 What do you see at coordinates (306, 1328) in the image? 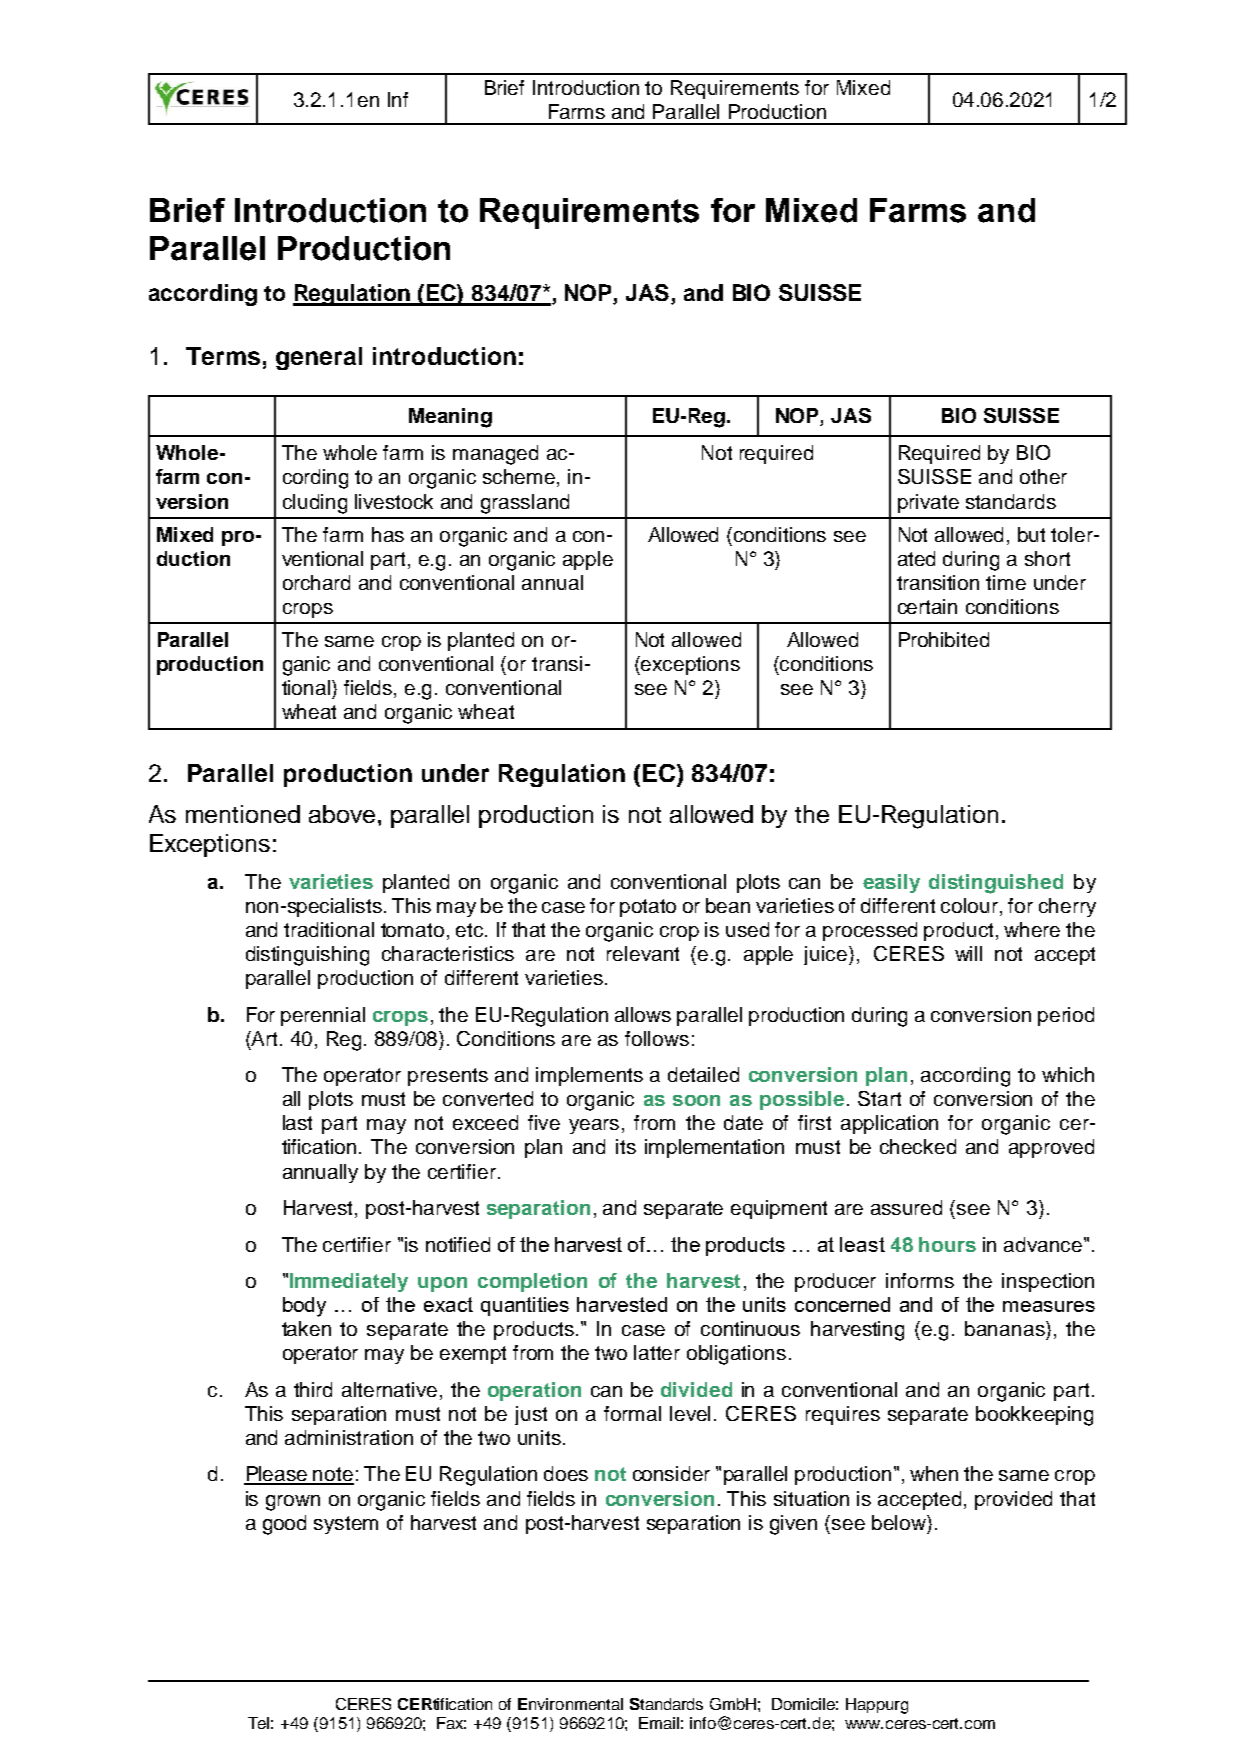
I see `taken` at bounding box center [306, 1328].
